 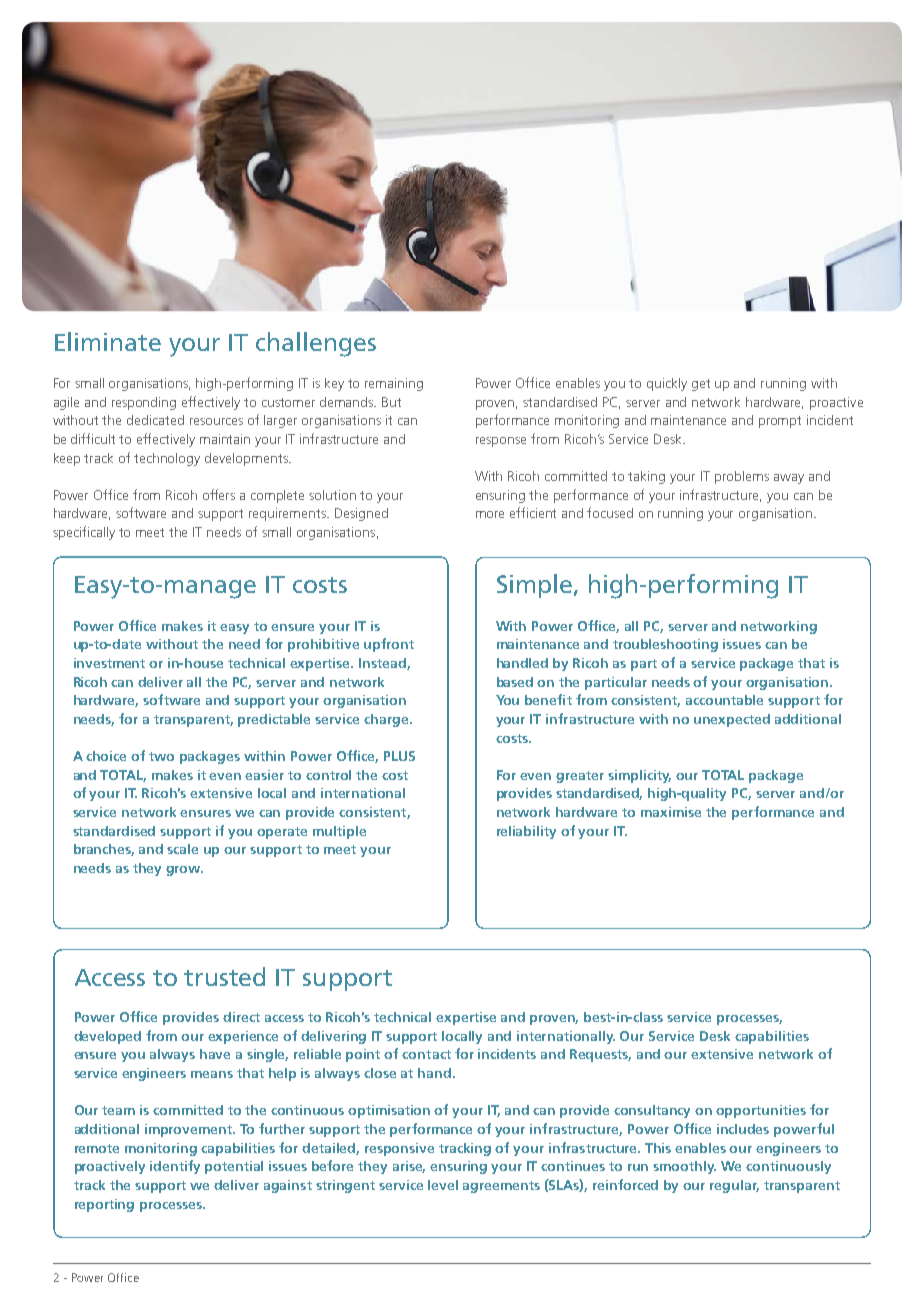 I want to click on choice, so click(x=106, y=756).
